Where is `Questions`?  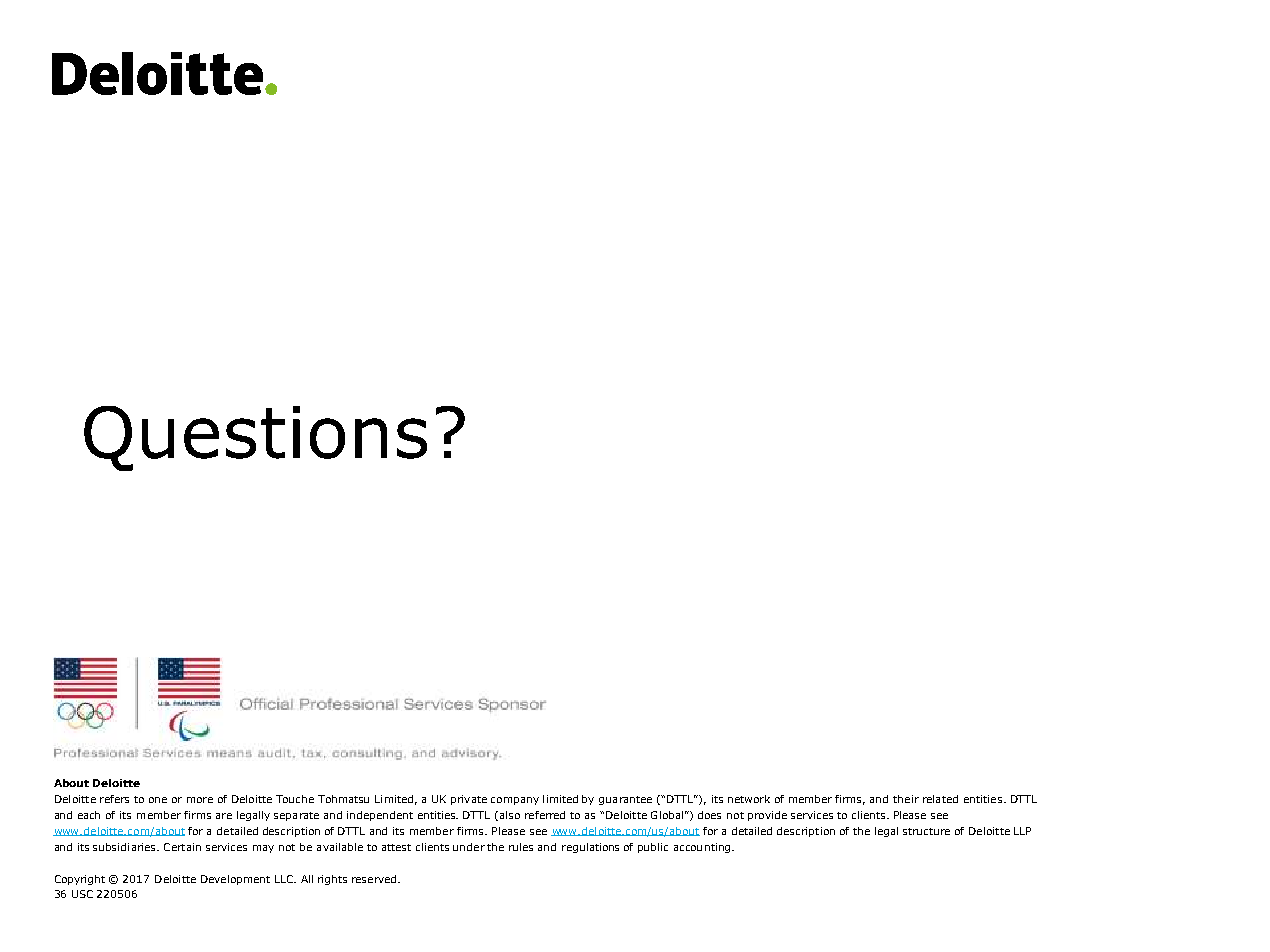 Questions is located at coordinates (255, 438).
